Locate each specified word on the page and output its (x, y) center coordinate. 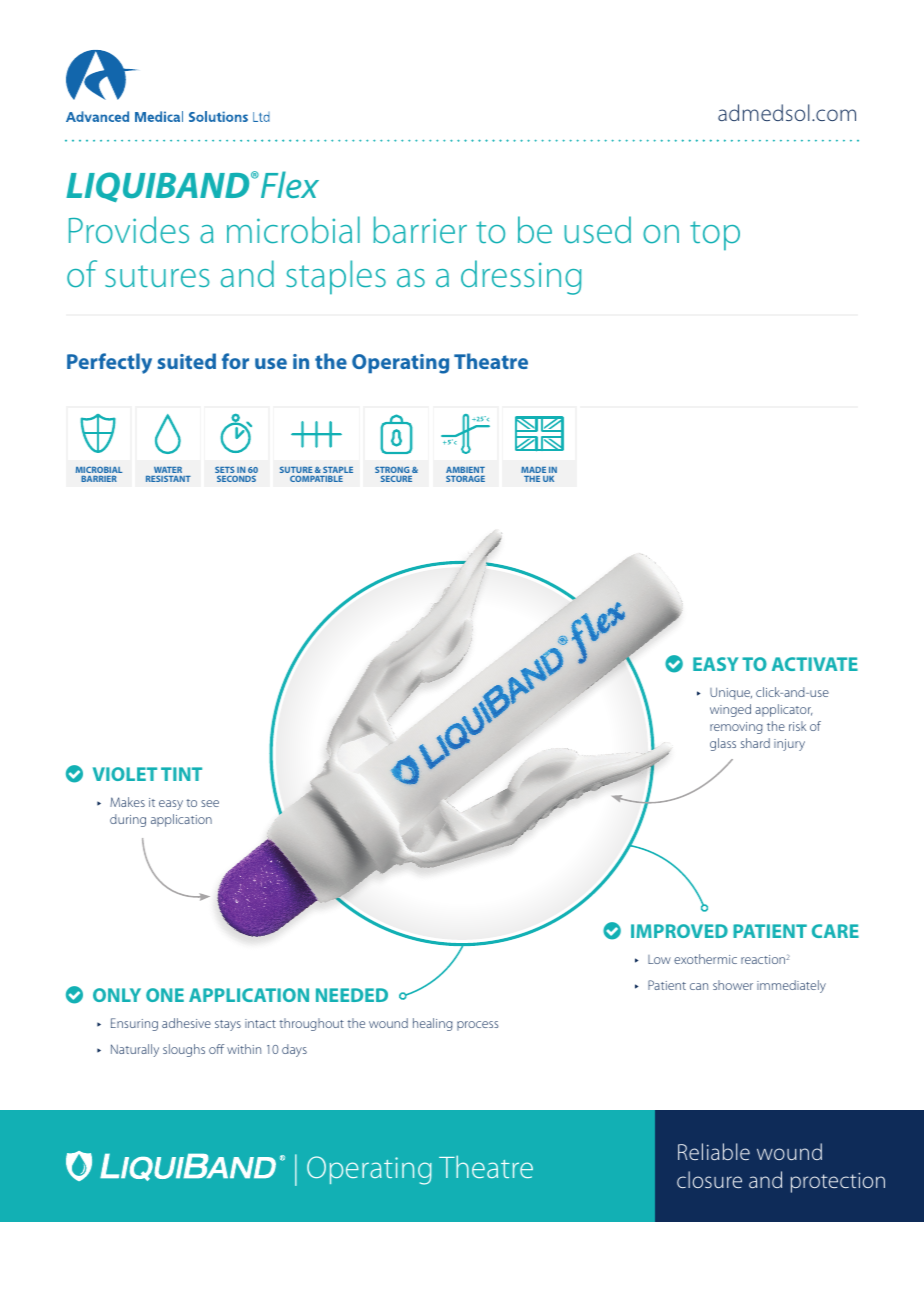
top (715, 236)
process (478, 1026)
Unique (731, 693)
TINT (181, 774)
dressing (521, 277)
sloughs (184, 1050)
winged (730, 710)
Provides (129, 229)
